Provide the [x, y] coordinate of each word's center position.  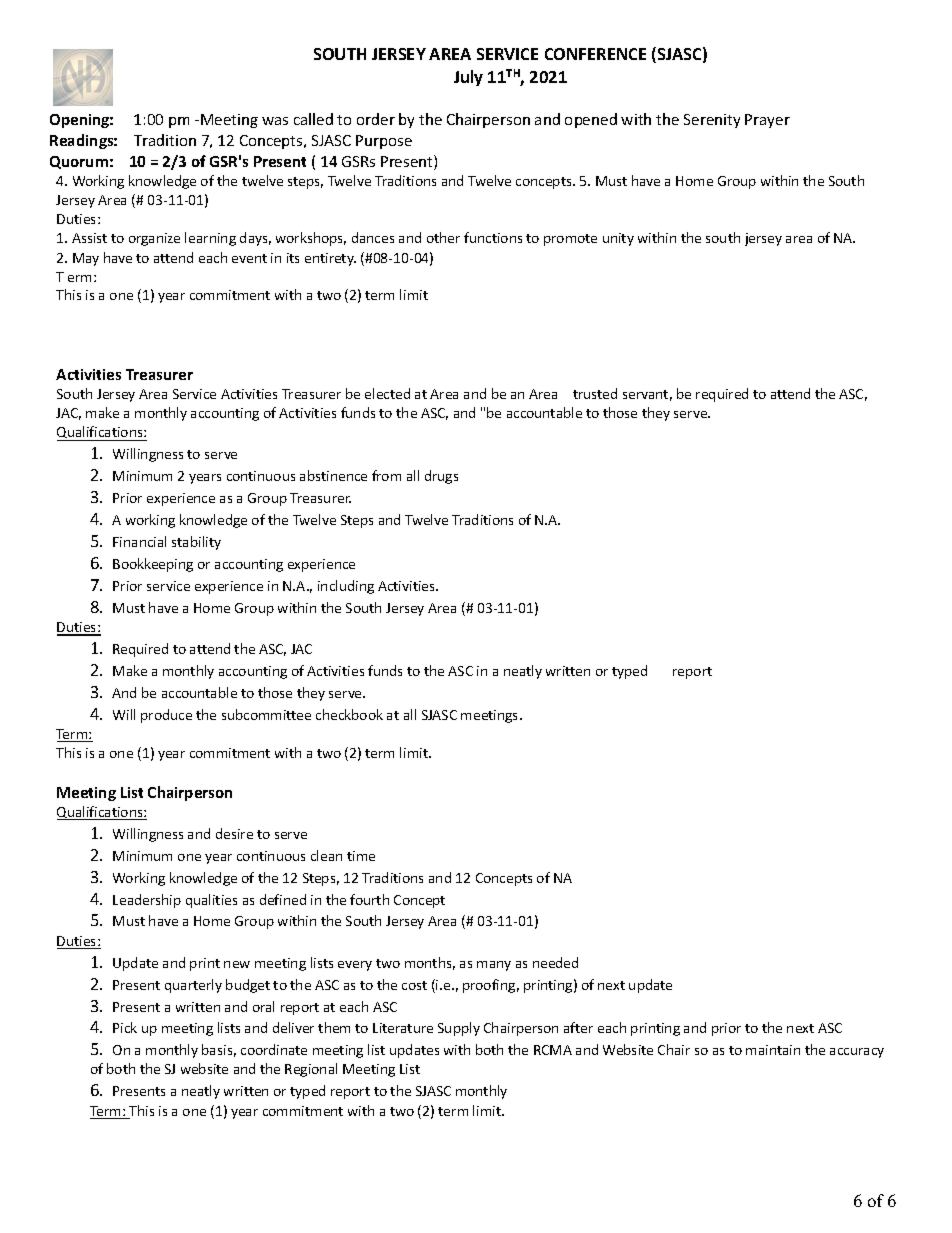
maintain [773, 1050]
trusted [595, 393]
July [468, 78]
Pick [125, 1027]
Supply [459, 1029]
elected [387, 393]
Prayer [767, 121]
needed [555, 962]
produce [166, 716]
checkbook [349, 714]
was [275, 121]
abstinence [333, 475]
